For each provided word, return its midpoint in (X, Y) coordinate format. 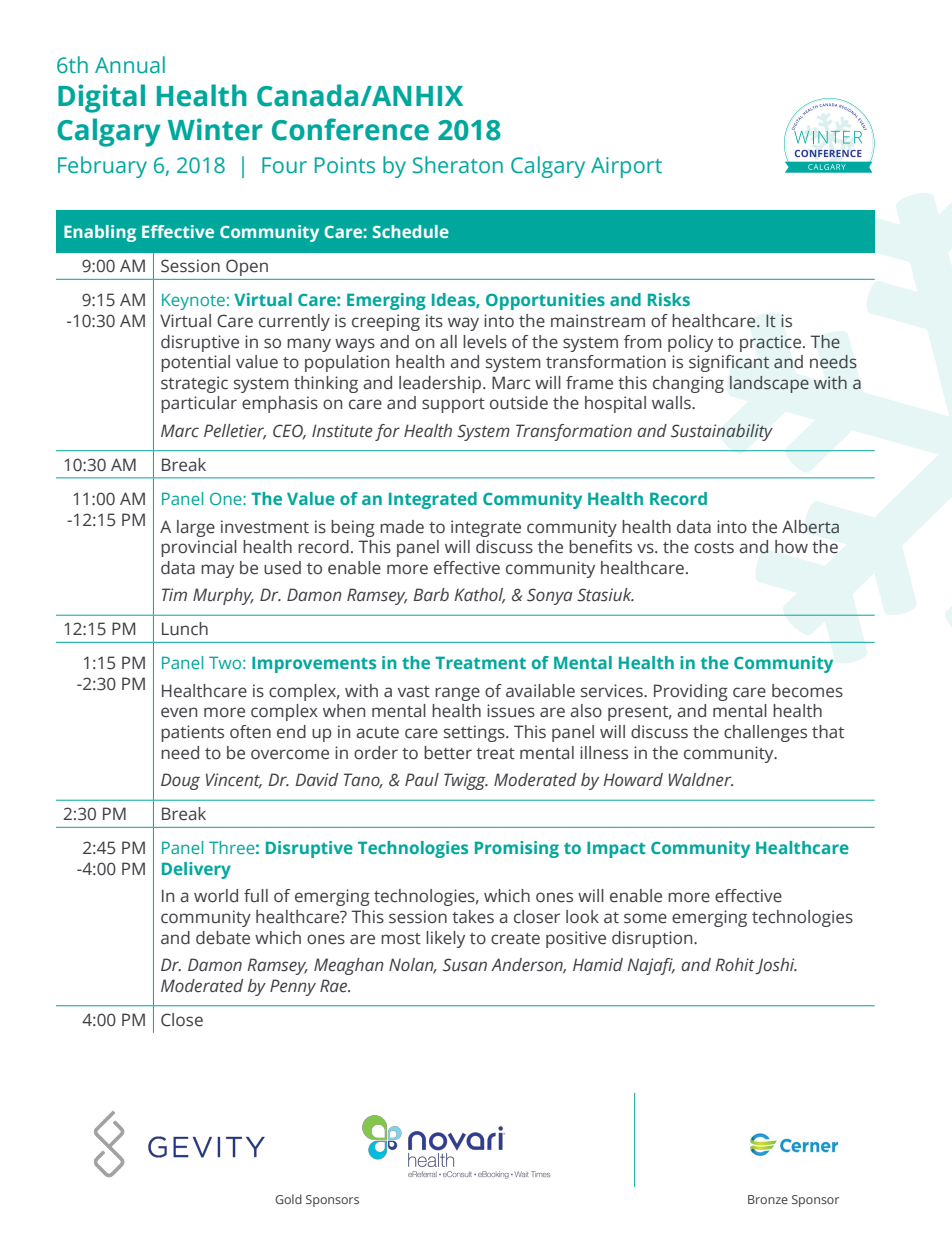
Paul (422, 779)
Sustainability (722, 432)
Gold (288, 1199)
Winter (215, 129)
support (453, 405)
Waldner (701, 780)
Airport (626, 167)
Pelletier (235, 431)
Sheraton (458, 165)
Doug (180, 781)
